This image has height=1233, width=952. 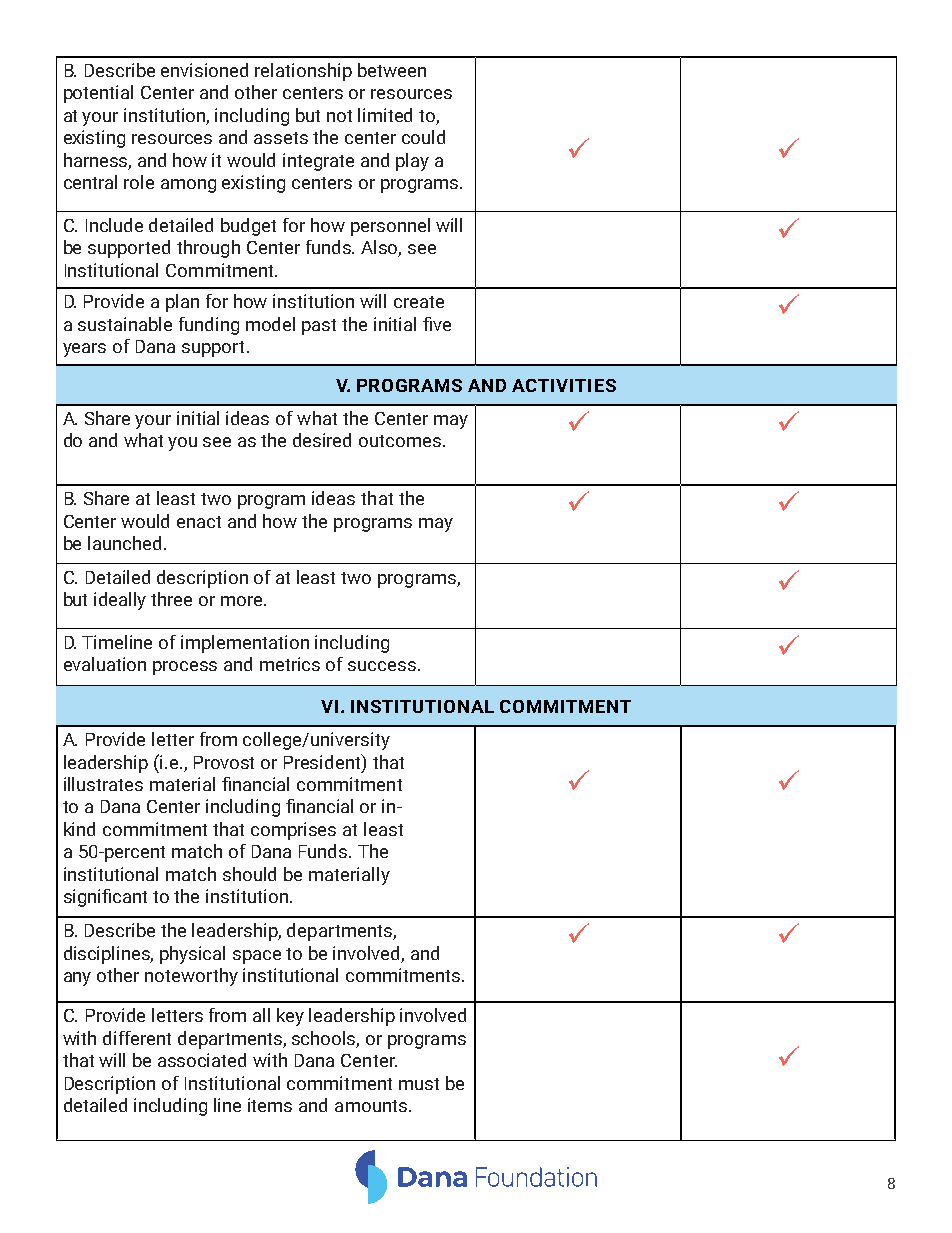 What do you see at coordinates (270, 1105) in the image?
I see `items` at bounding box center [270, 1105].
